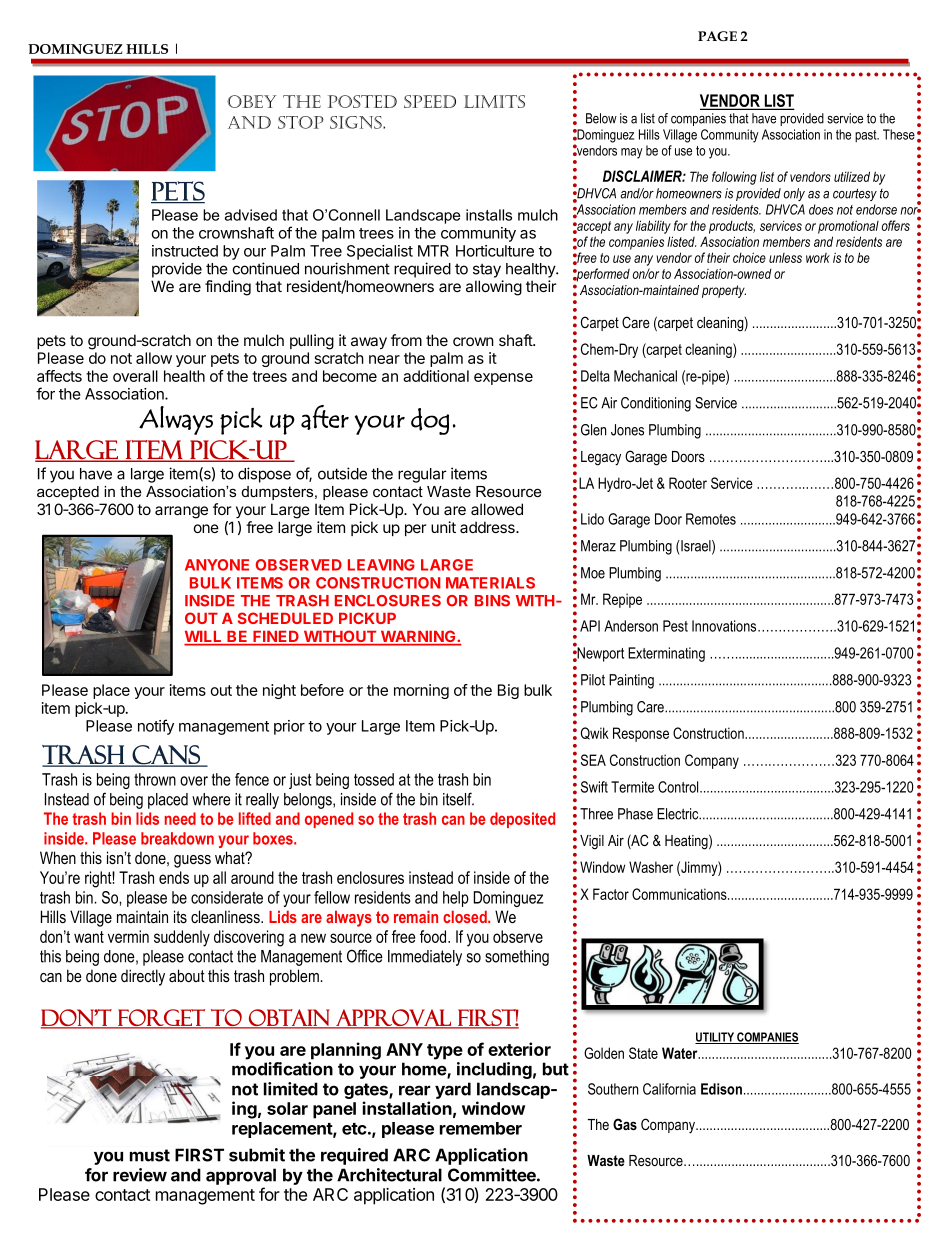 Image resolution: width=952 pixels, height=1233 pixels. I want to click on California, so click(669, 1089).
